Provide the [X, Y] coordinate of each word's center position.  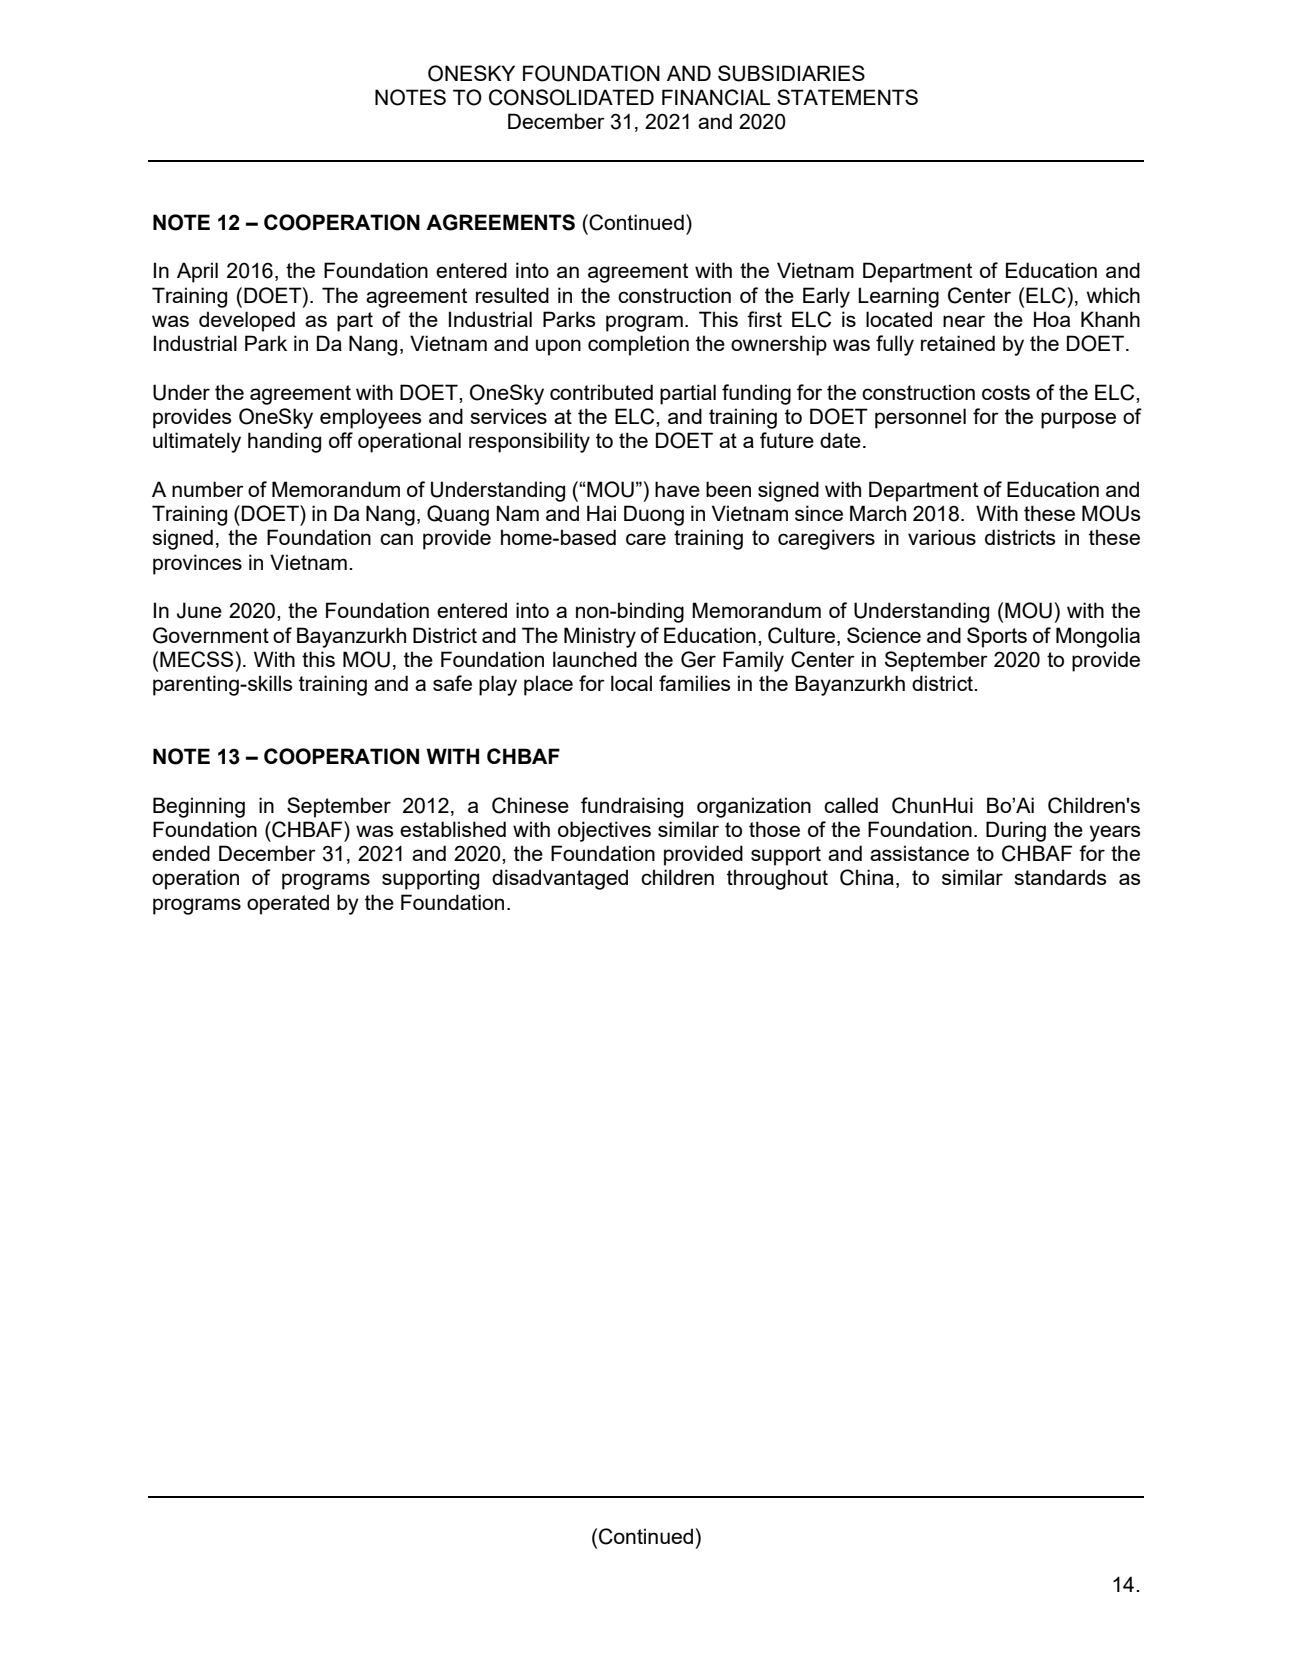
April [197, 272]
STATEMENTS [847, 97]
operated [288, 904]
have [677, 489]
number [208, 489]
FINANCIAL [716, 97]
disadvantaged [560, 879]
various [942, 537]
